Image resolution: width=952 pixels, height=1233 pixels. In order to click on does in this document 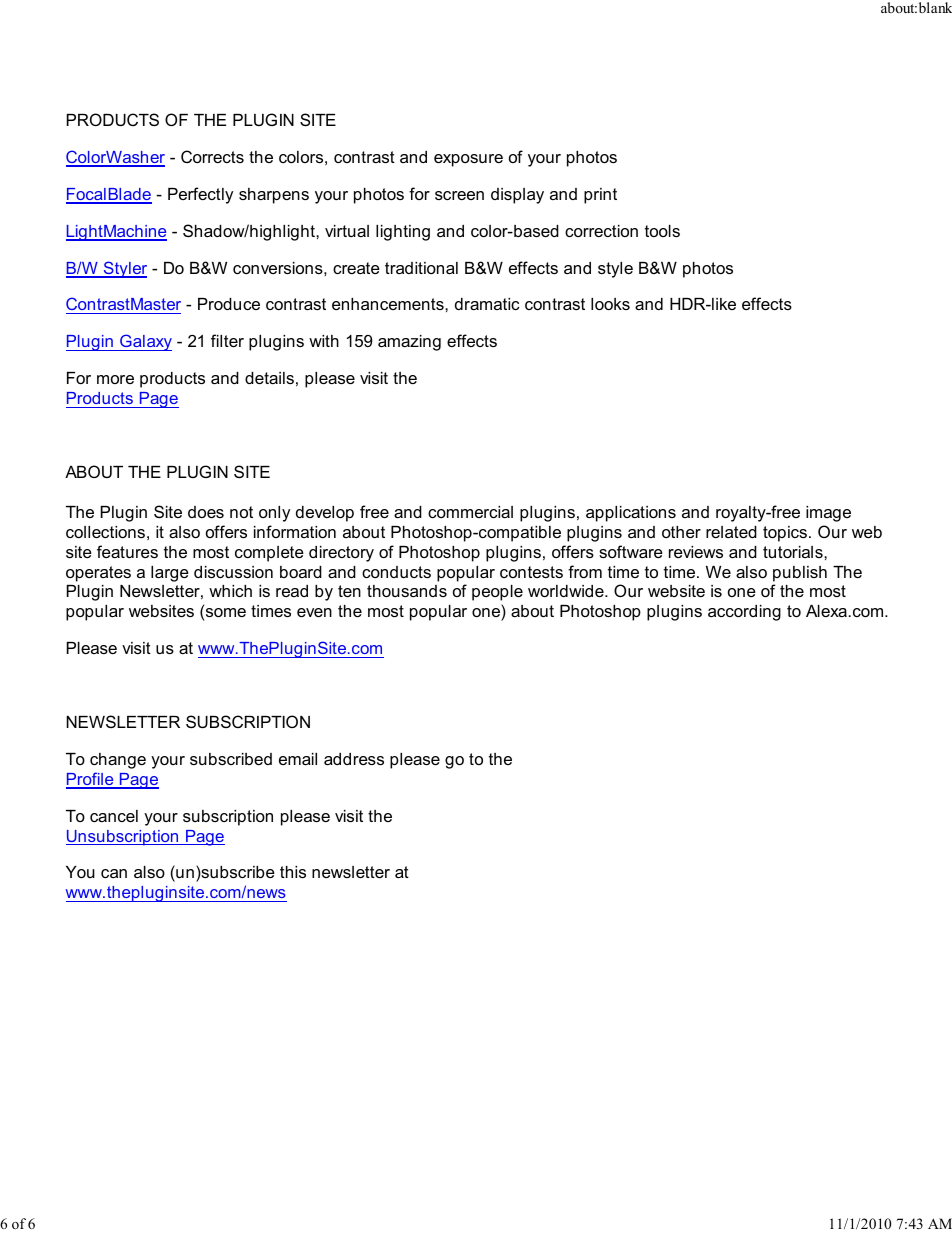, I will do `click(206, 512)`.
